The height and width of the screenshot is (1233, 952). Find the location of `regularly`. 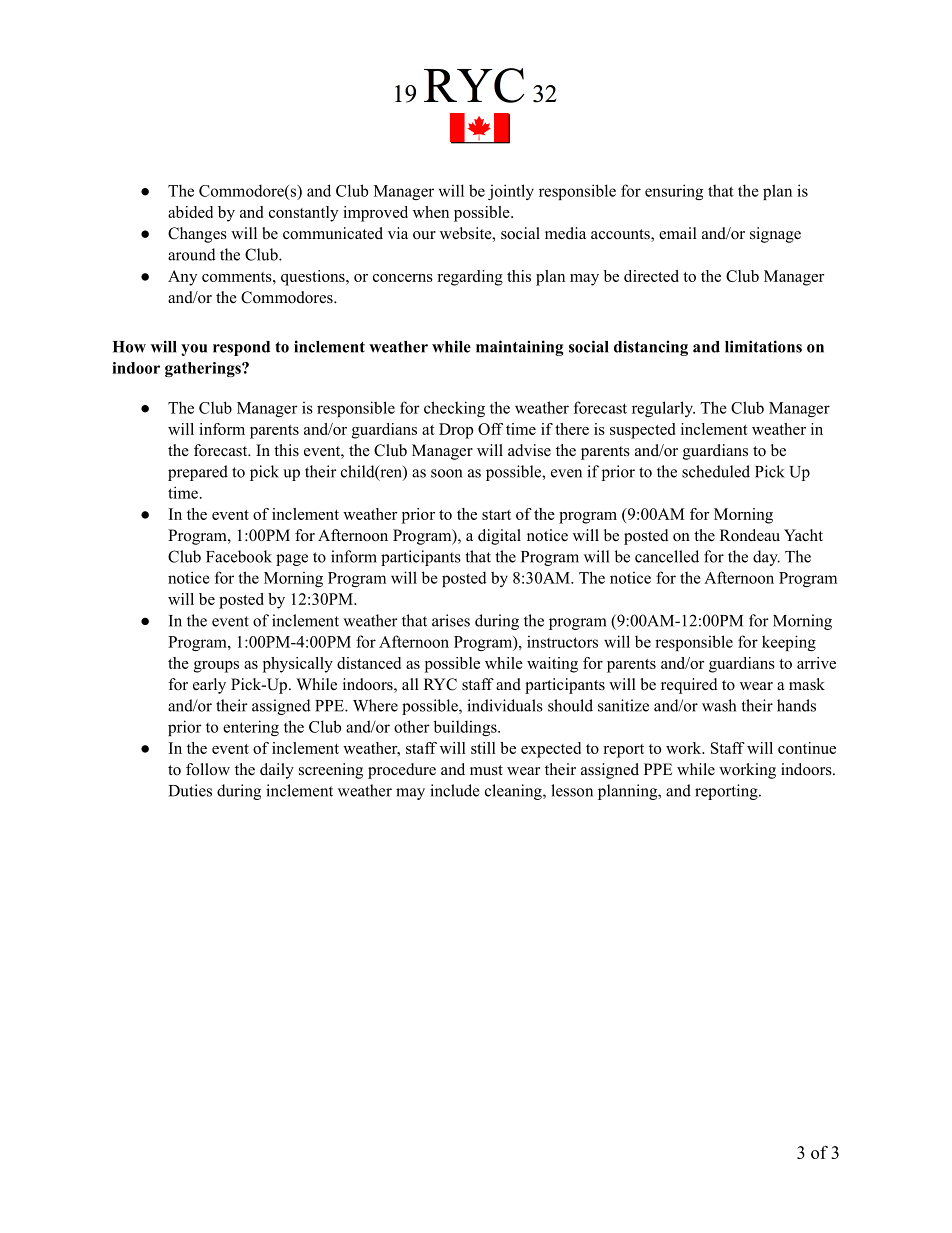

regularly is located at coordinates (663, 409).
